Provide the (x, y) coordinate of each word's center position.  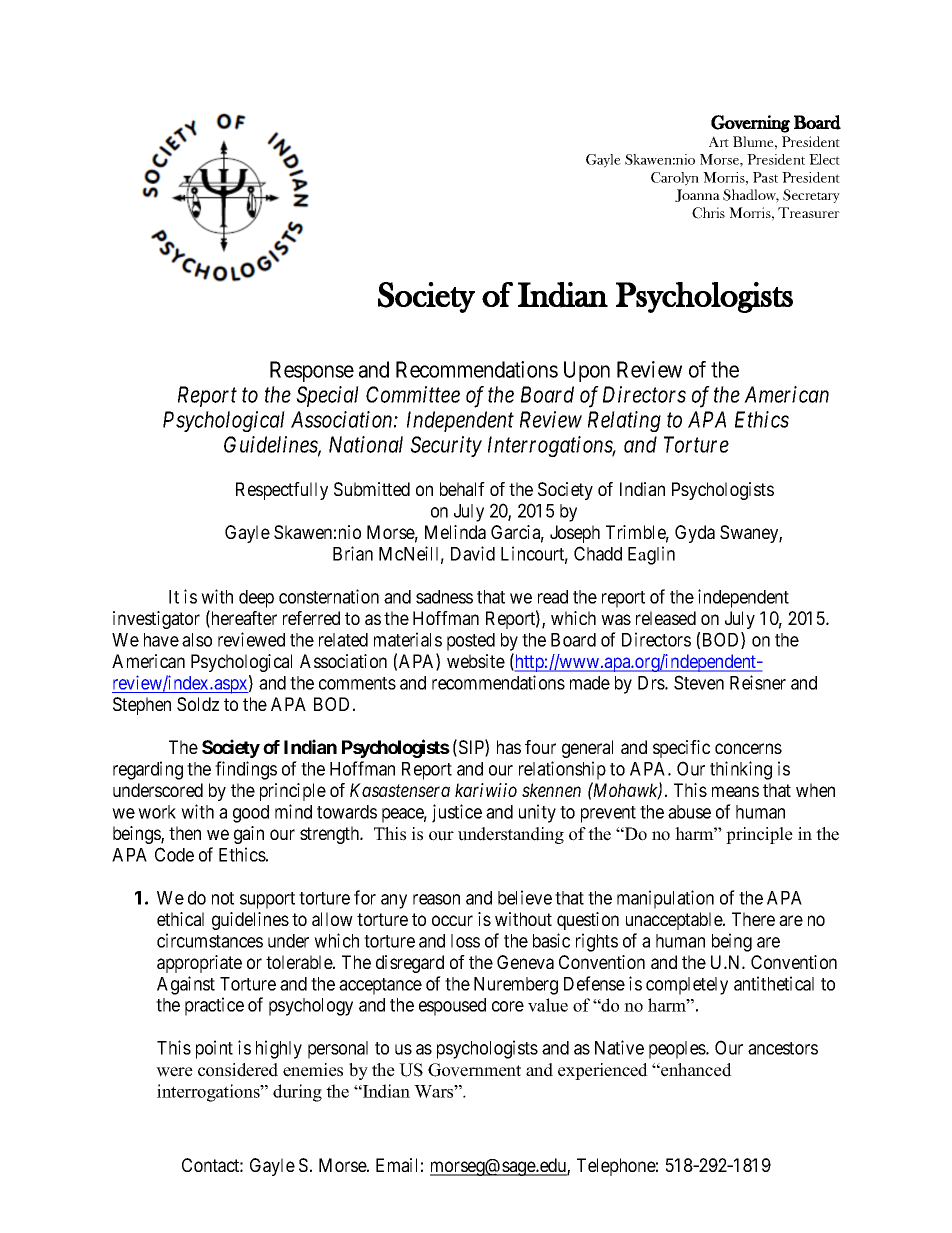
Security (446, 446)
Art (719, 141)
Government (474, 1070)
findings (246, 770)
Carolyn (675, 179)
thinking (741, 770)
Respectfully (282, 491)
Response (312, 371)
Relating (624, 421)
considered (238, 1070)
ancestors (783, 1048)
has (509, 747)
